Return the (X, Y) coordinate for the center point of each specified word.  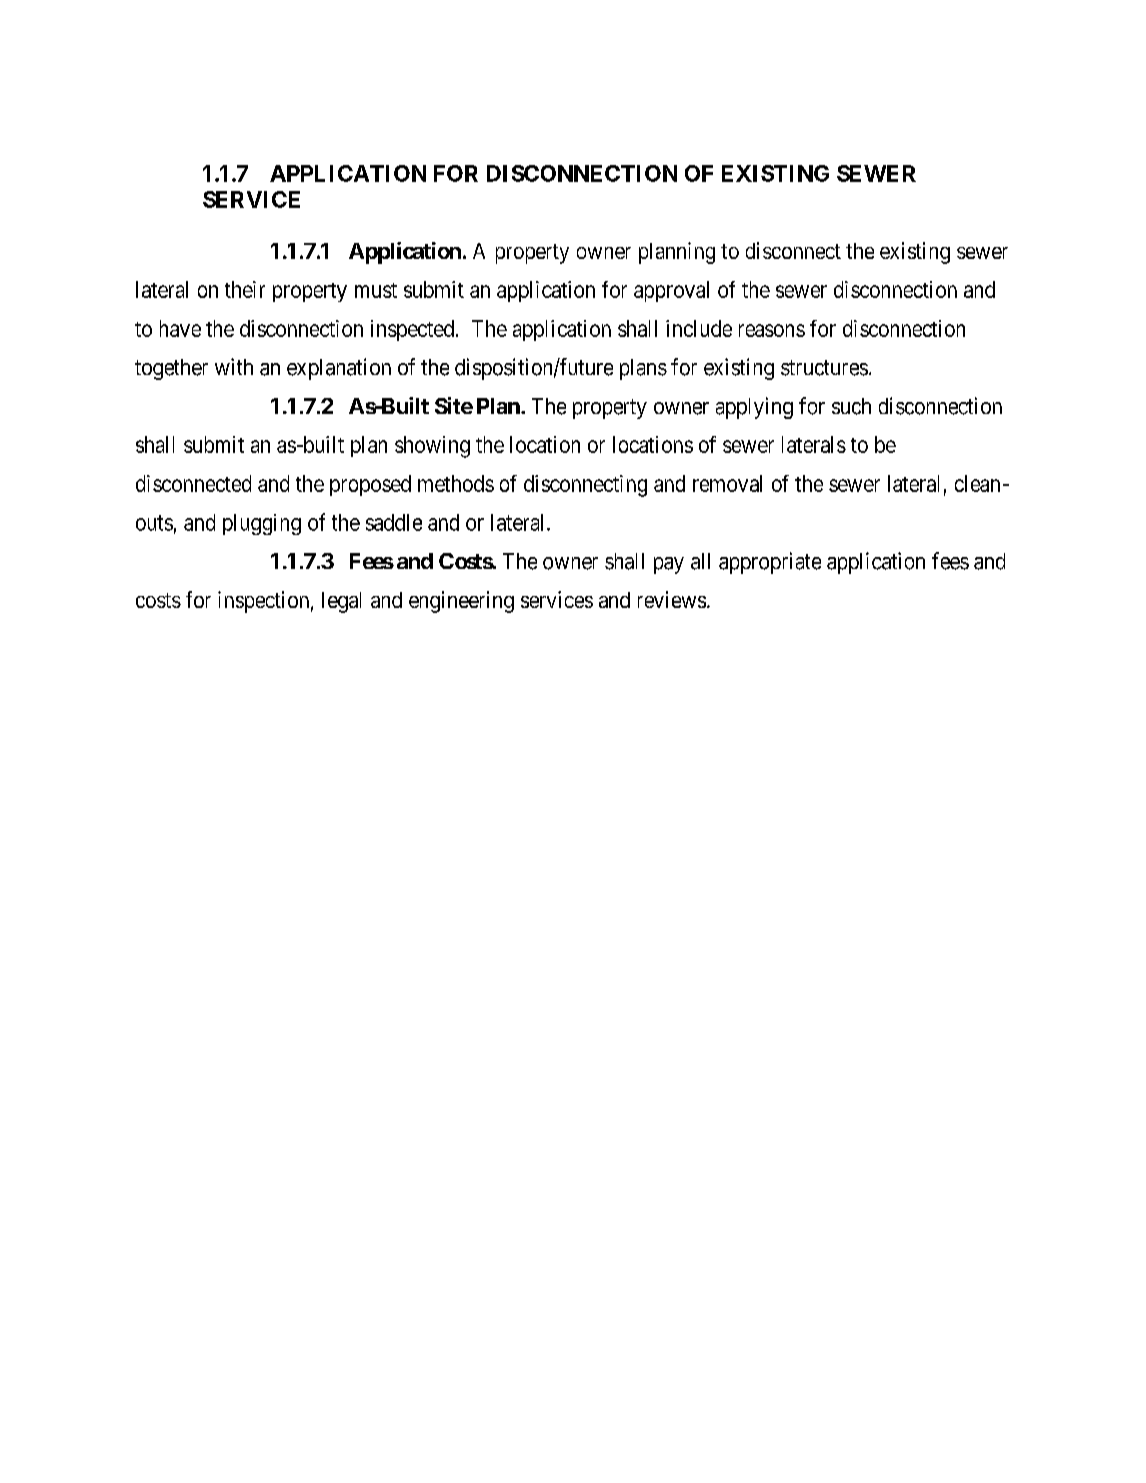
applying (754, 408)
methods (456, 483)
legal (341, 602)
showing (432, 447)
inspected (412, 330)
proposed (370, 485)
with (234, 366)
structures (824, 368)
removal (727, 483)
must (376, 290)
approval (671, 291)
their (245, 289)
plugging (262, 524)
